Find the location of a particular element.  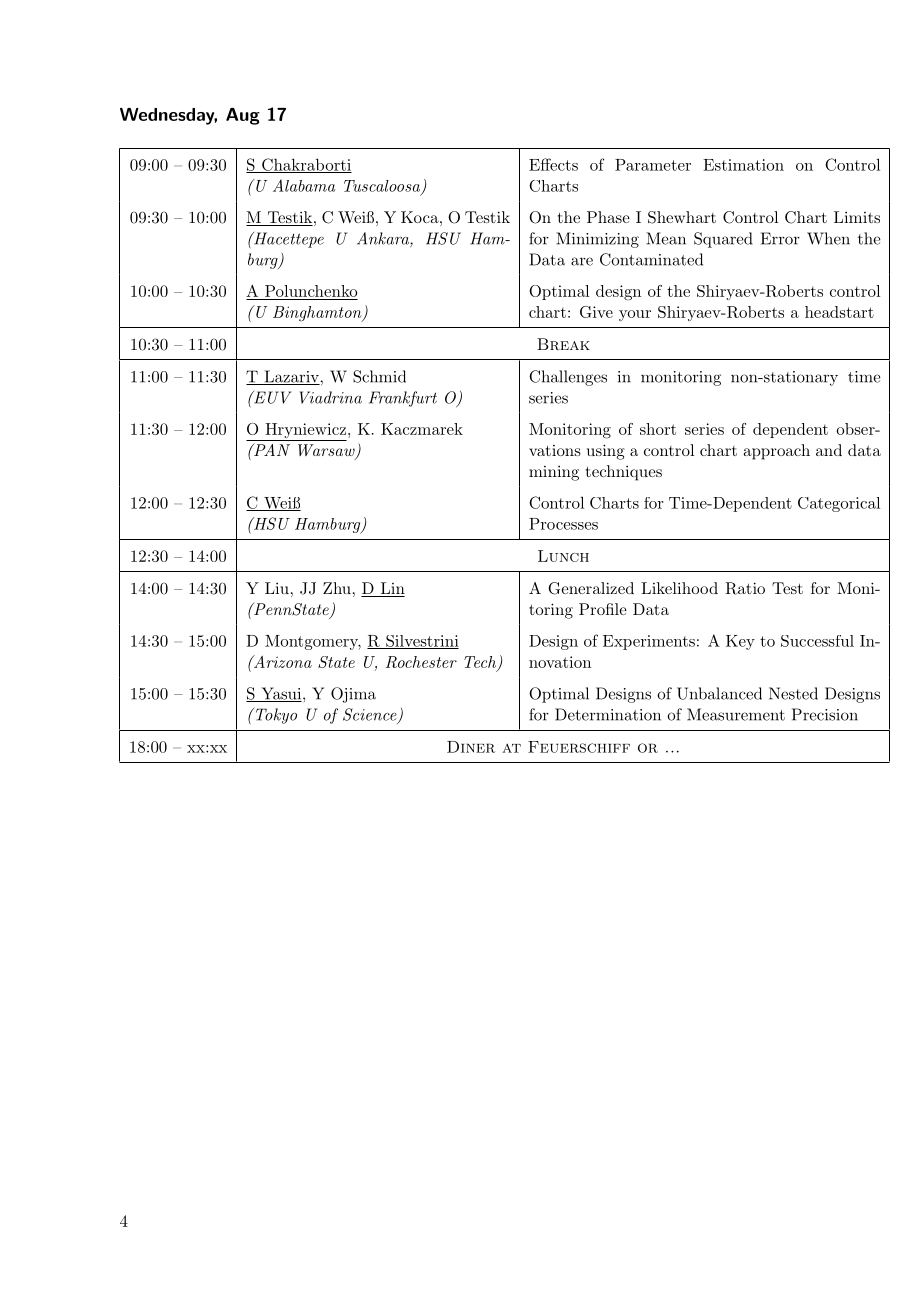

Aug is located at coordinates (243, 116).
